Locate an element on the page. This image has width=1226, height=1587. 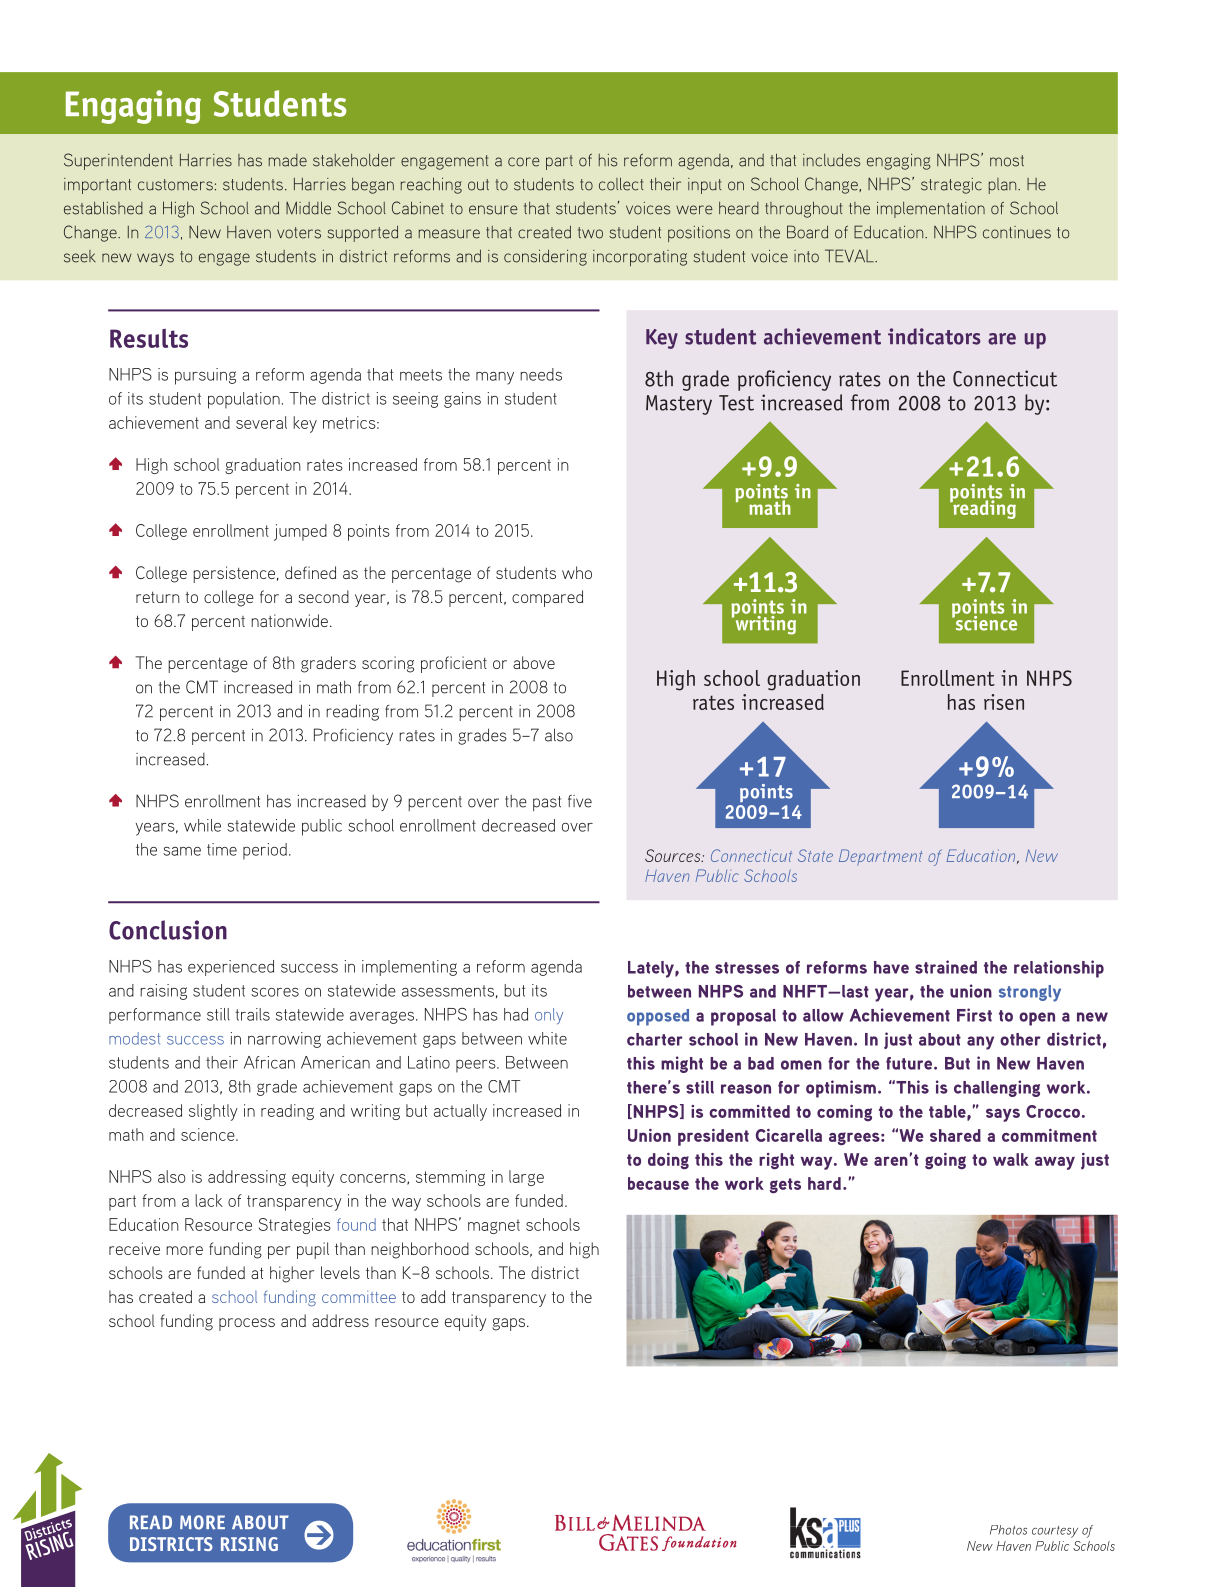
white is located at coordinates (547, 1038).
